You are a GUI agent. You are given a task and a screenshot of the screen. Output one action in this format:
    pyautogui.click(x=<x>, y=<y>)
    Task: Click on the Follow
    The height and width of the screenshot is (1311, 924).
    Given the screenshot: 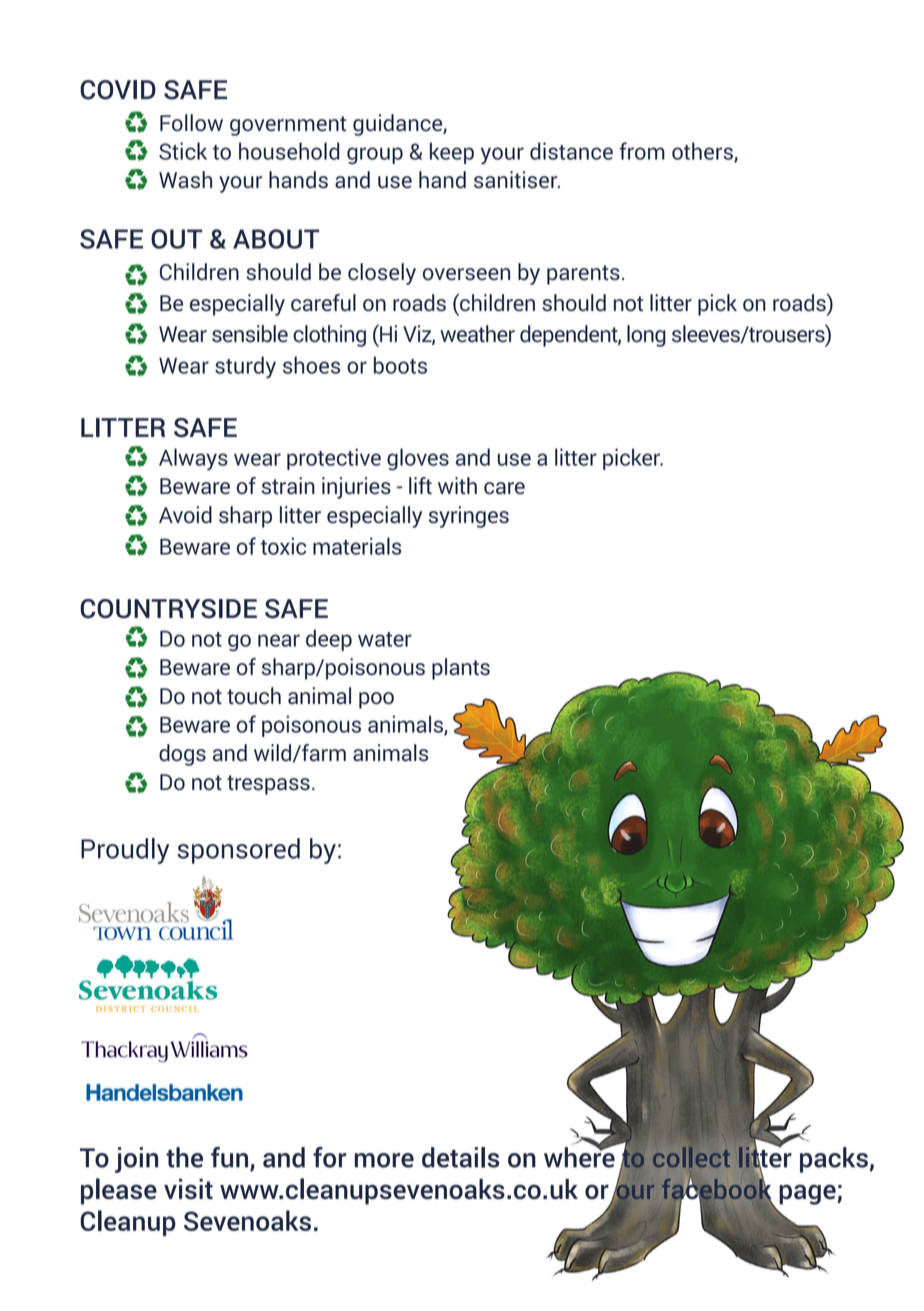 What is the action you would take?
    pyautogui.click(x=191, y=123)
